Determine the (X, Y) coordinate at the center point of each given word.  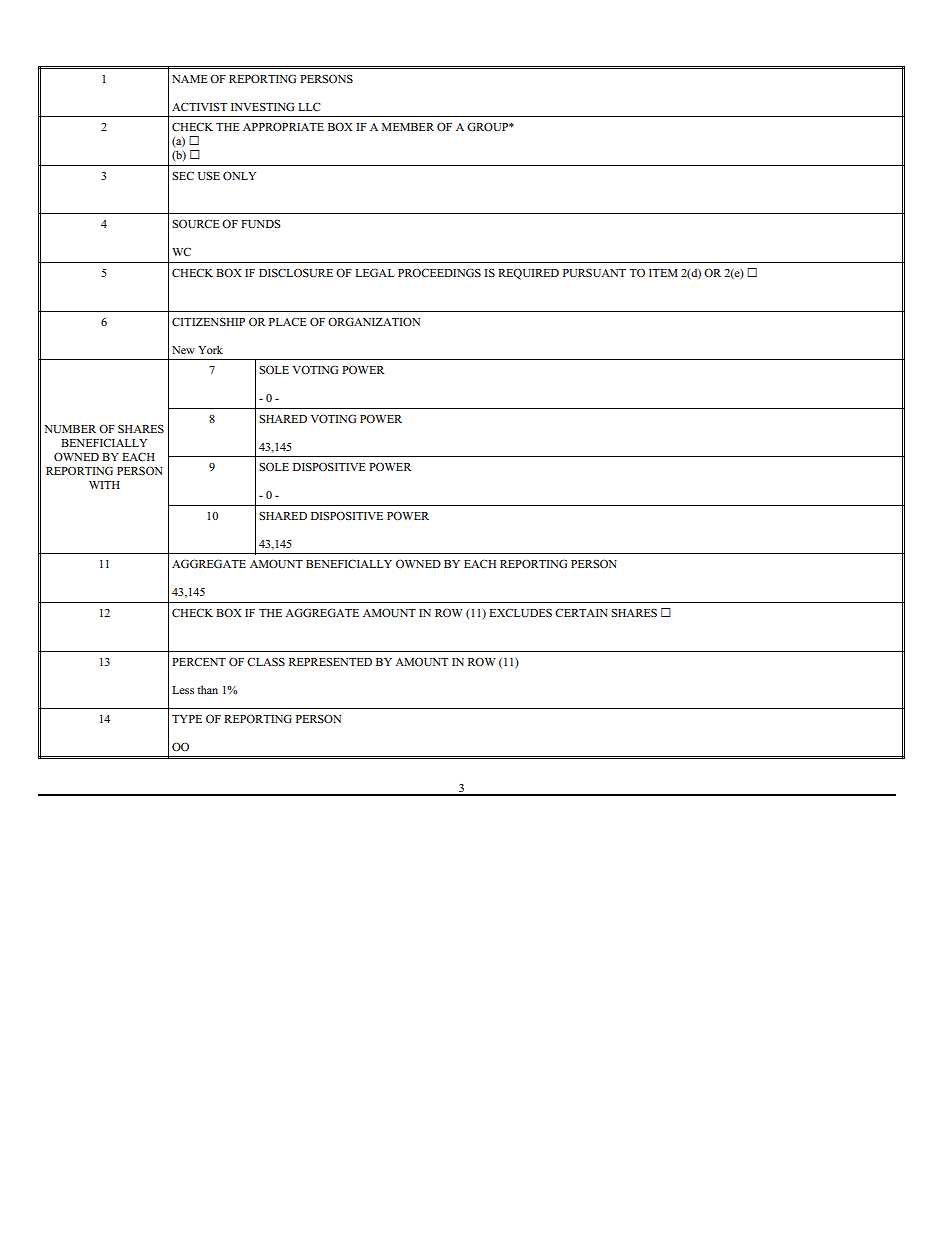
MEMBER (408, 127)
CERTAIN (581, 613)
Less (183, 690)
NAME (190, 79)
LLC (309, 107)
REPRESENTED (330, 662)
